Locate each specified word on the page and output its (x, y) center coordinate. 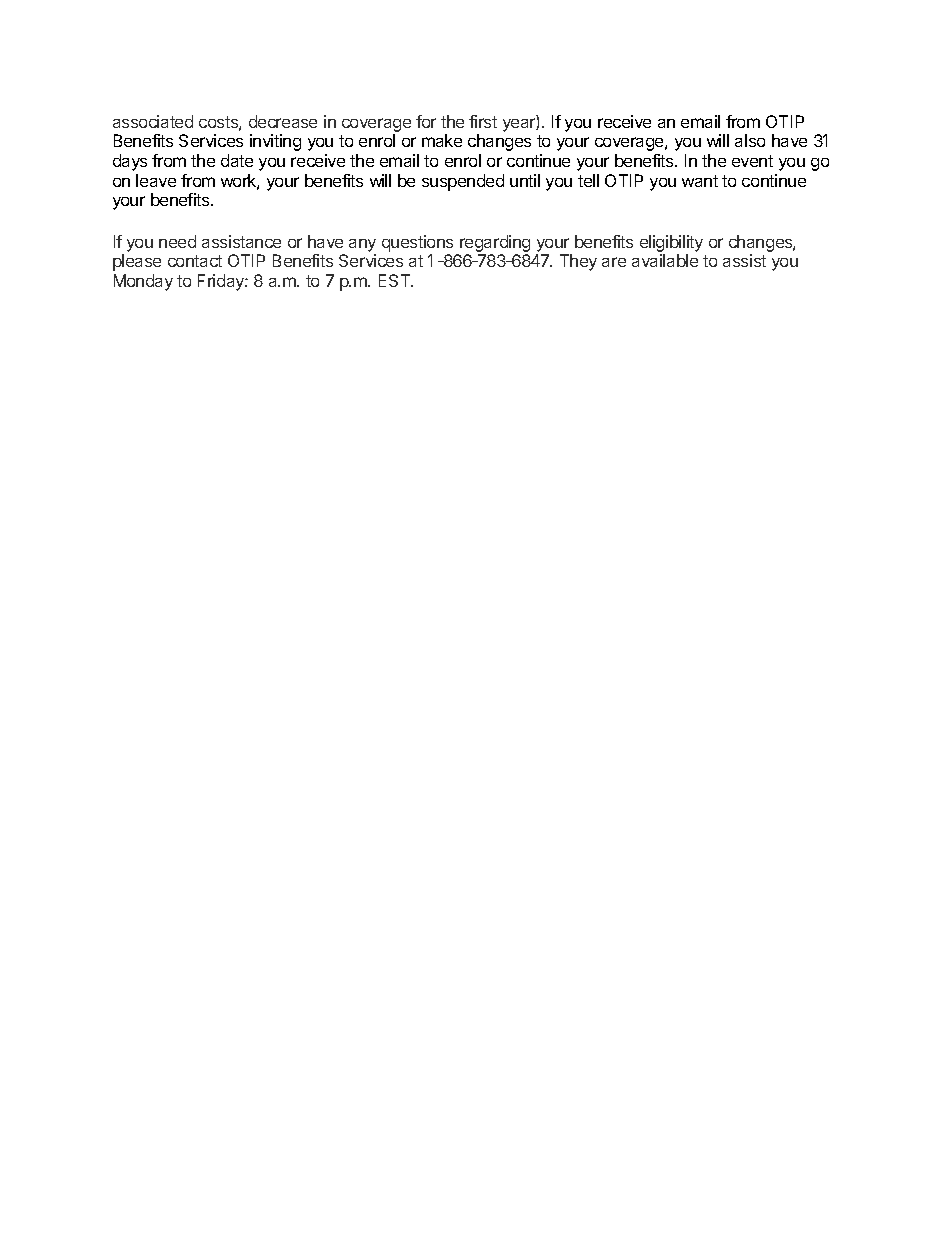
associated (153, 121)
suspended (463, 182)
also (750, 140)
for (426, 121)
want (700, 181)
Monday (143, 282)
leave (156, 180)
